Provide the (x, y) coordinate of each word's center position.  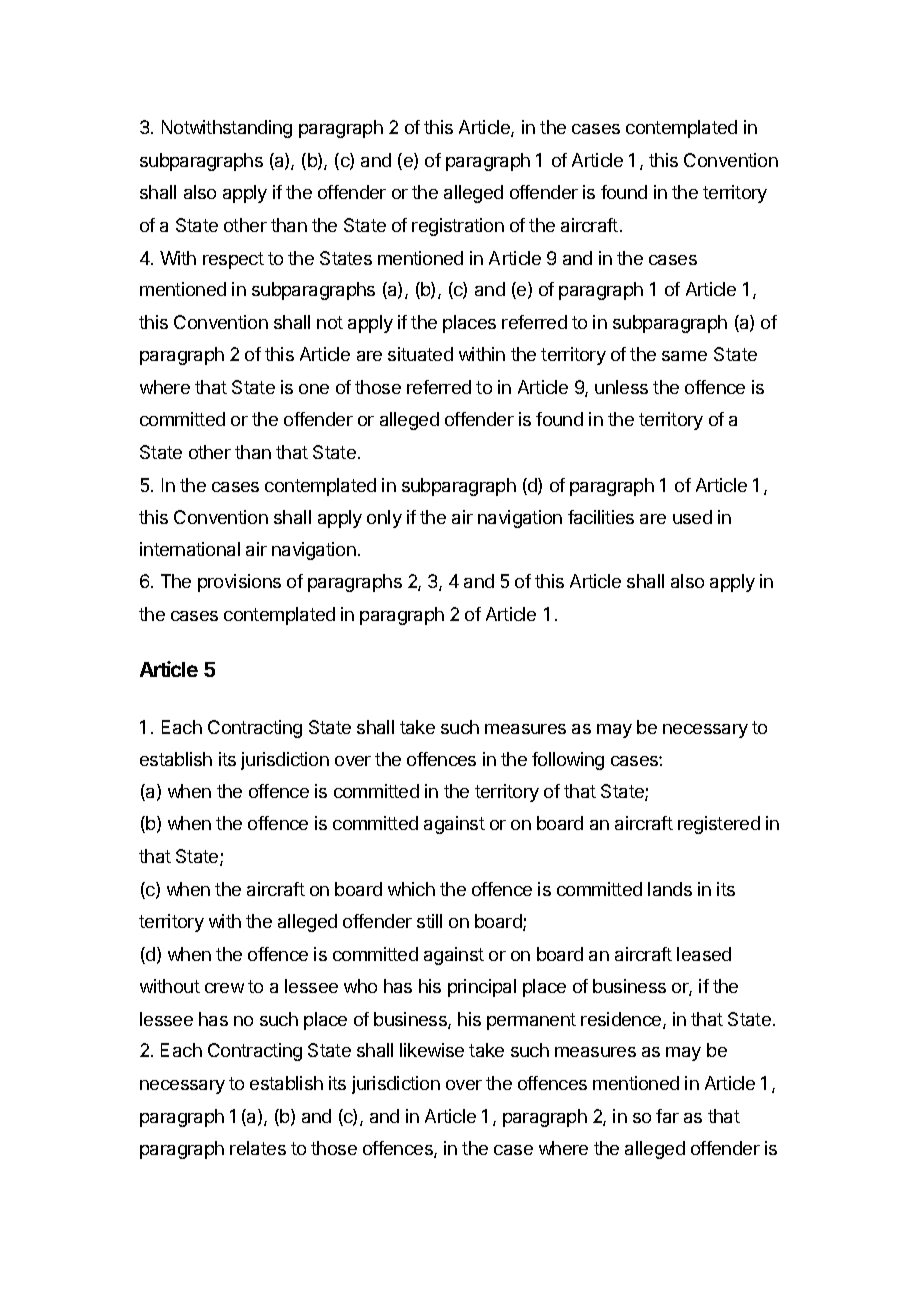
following (568, 761)
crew (227, 988)
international (190, 549)
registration (458, 227)
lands (670, 889)
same (684, 356)
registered (719, 825)
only (384, 519)
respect (233, 260)
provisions (239, 583)
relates (258, 1148)
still (429, 921)
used (692, 517)
